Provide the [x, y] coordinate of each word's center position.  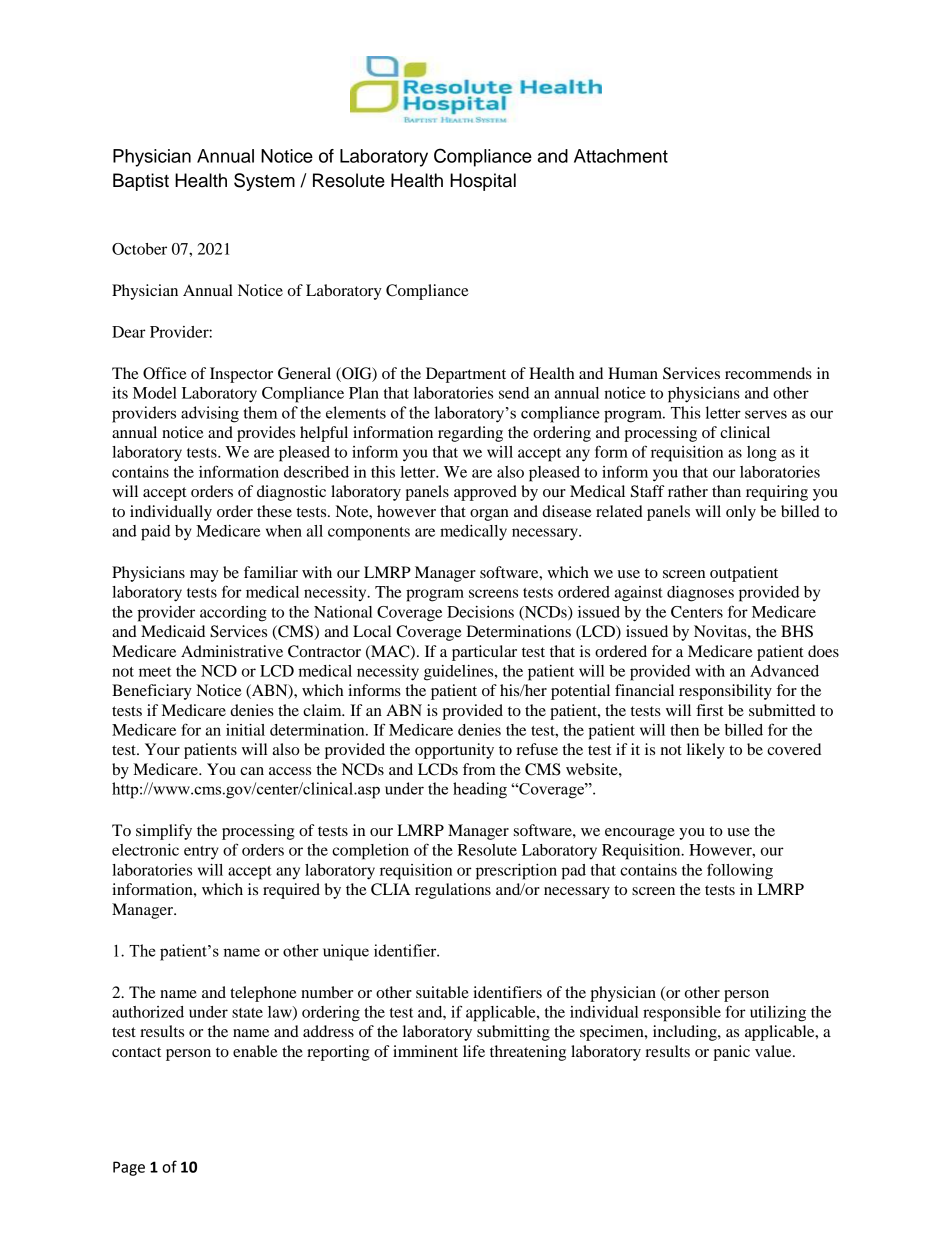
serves [766, 414]
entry [201, 853]
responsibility [725, 692]
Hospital [483, 182]
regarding [470, 434]
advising [210, 414]
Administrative [232, 651]
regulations [453, 891]
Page [129, 1168]
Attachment [621, 156]
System [264, 182]
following [740, 871]
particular [484, 653]
